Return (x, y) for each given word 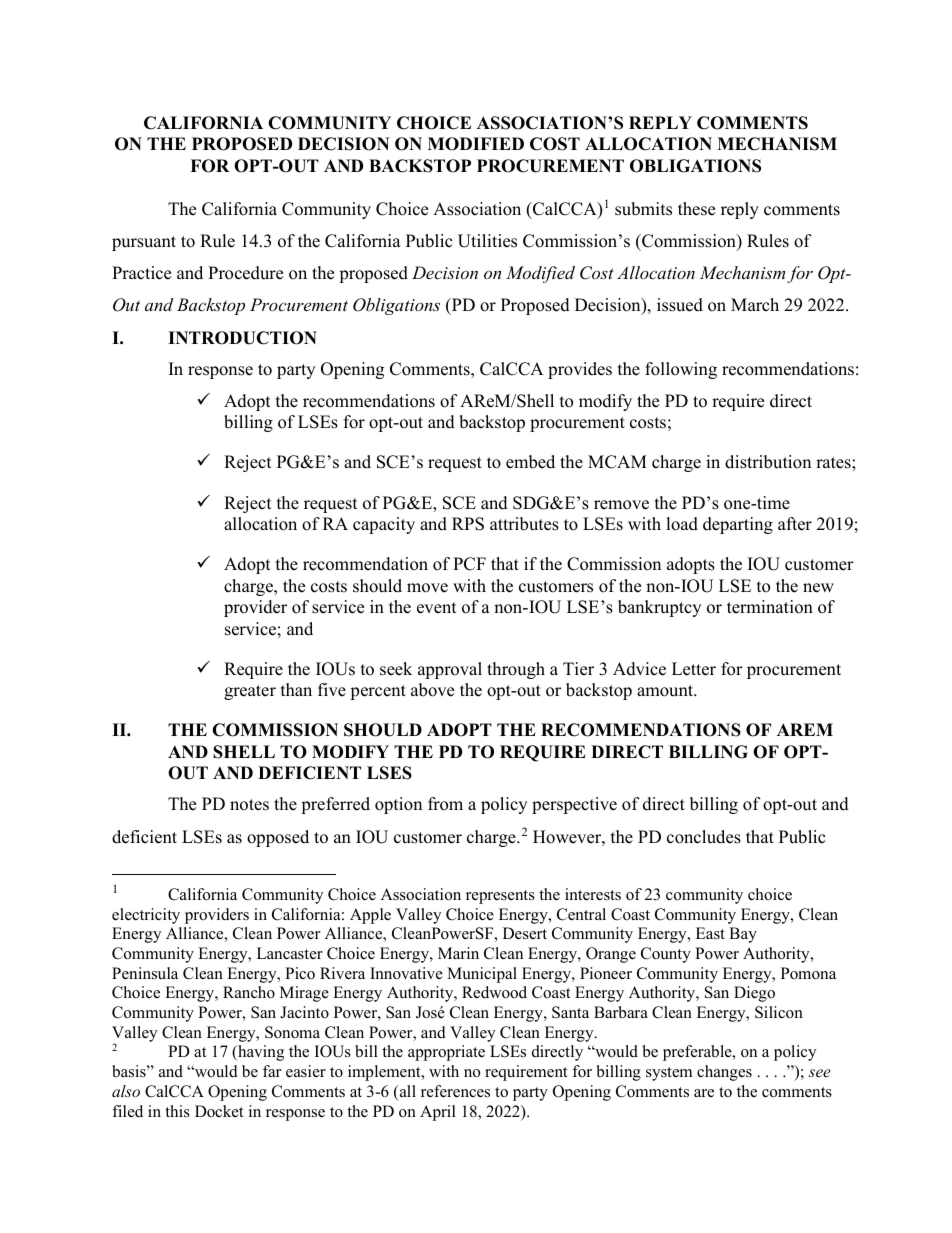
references (455, 1091)
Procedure (245, 273)
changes (724, 1073)
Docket (219, 1111)
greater (250, 692)
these (696, 209)
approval (450, 670)
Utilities (487, 241)
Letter (694, 669)
